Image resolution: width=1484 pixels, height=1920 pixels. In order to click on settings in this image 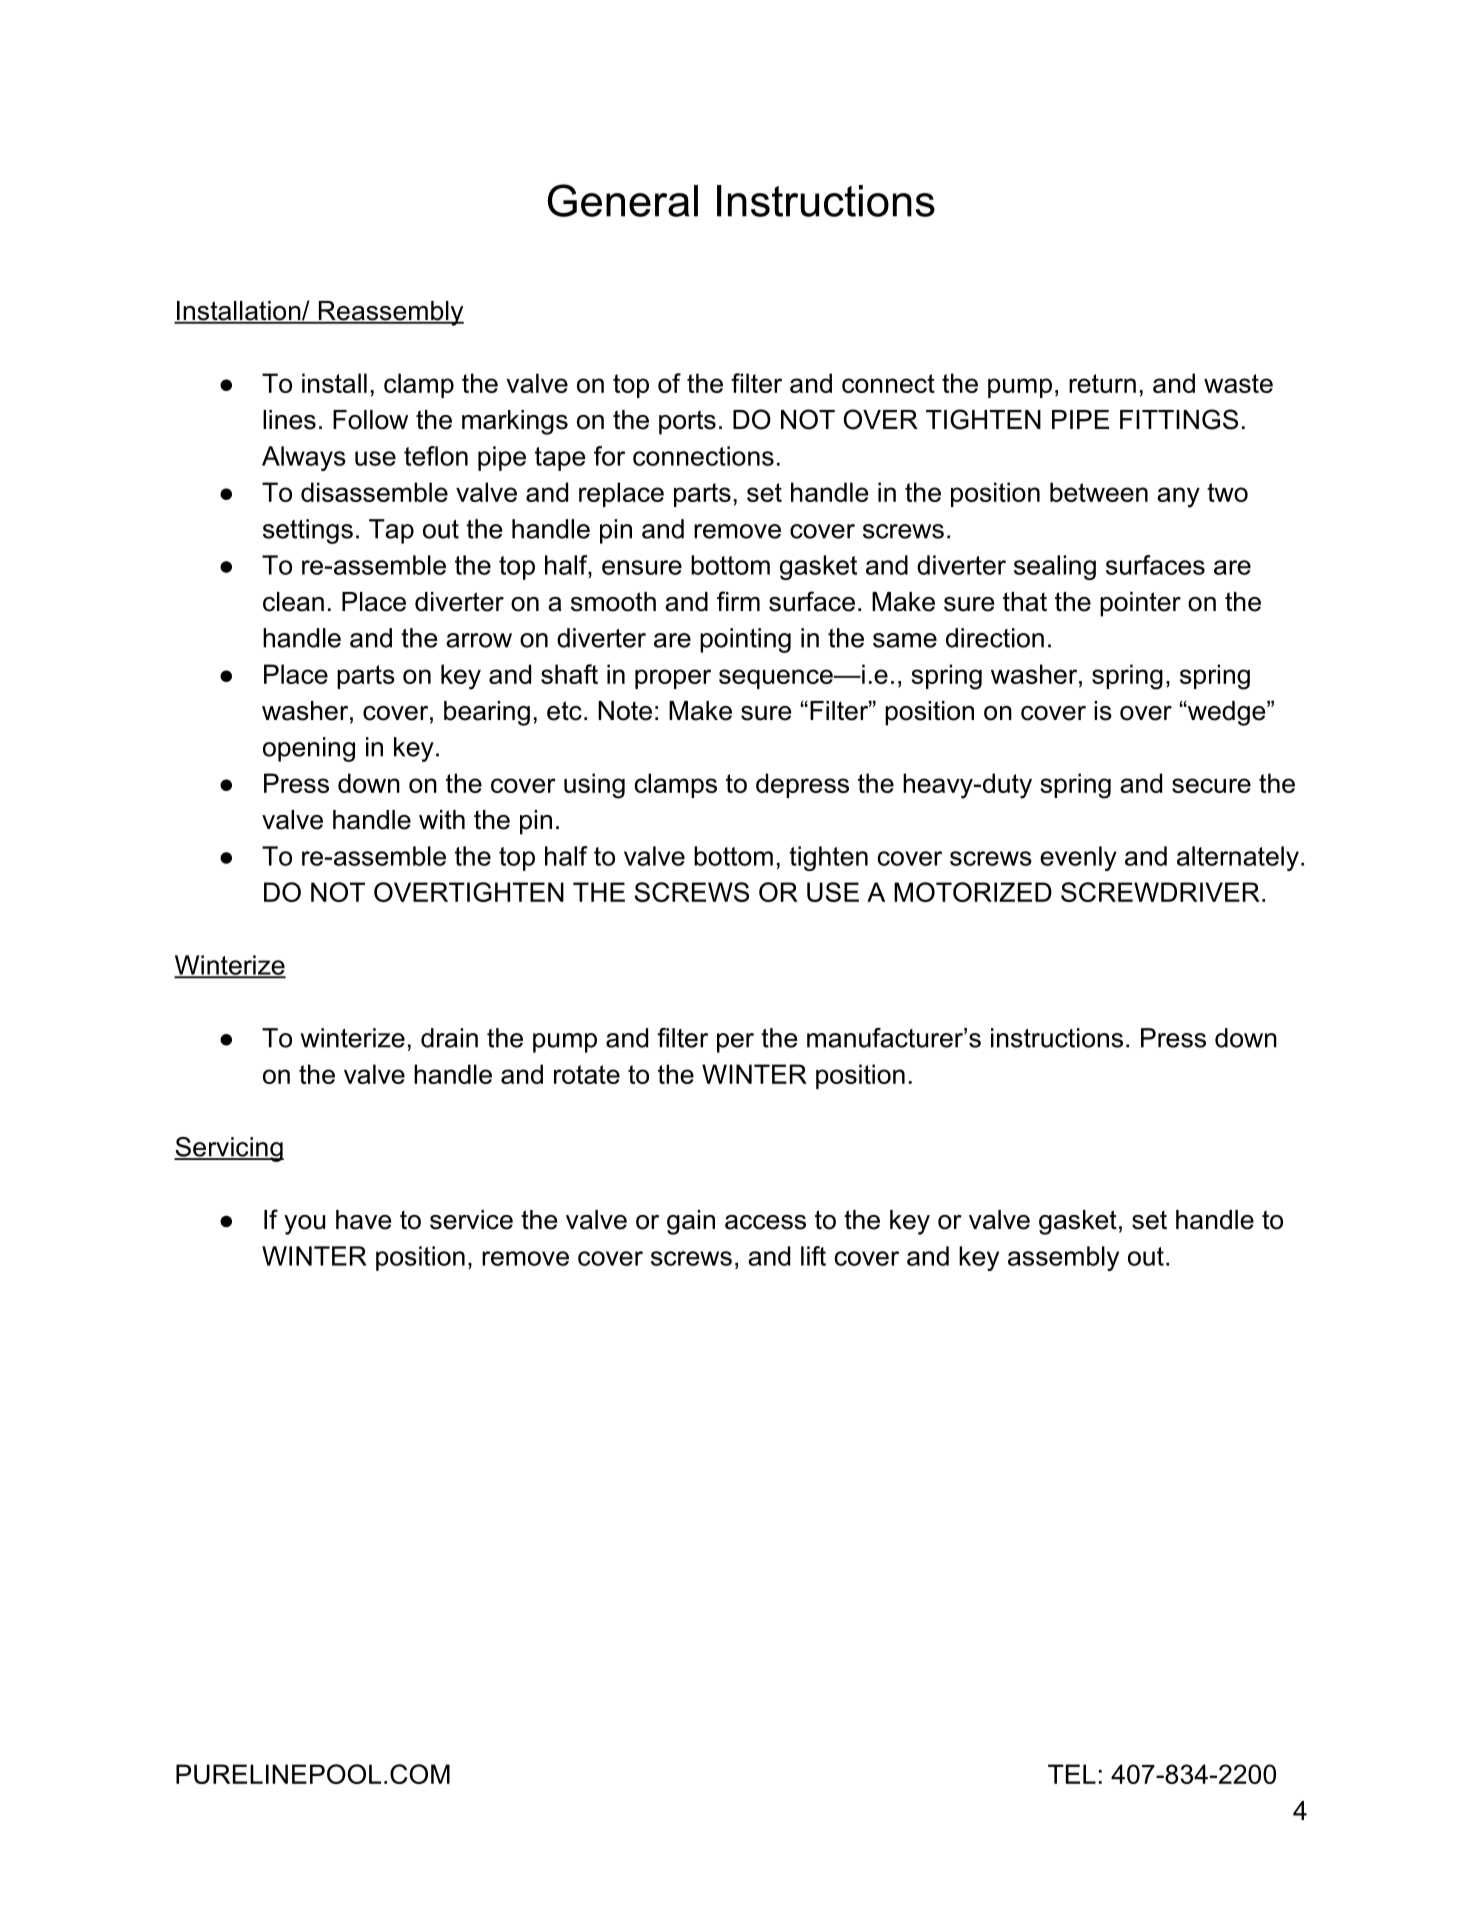, I will do `click(308, 531)`.
